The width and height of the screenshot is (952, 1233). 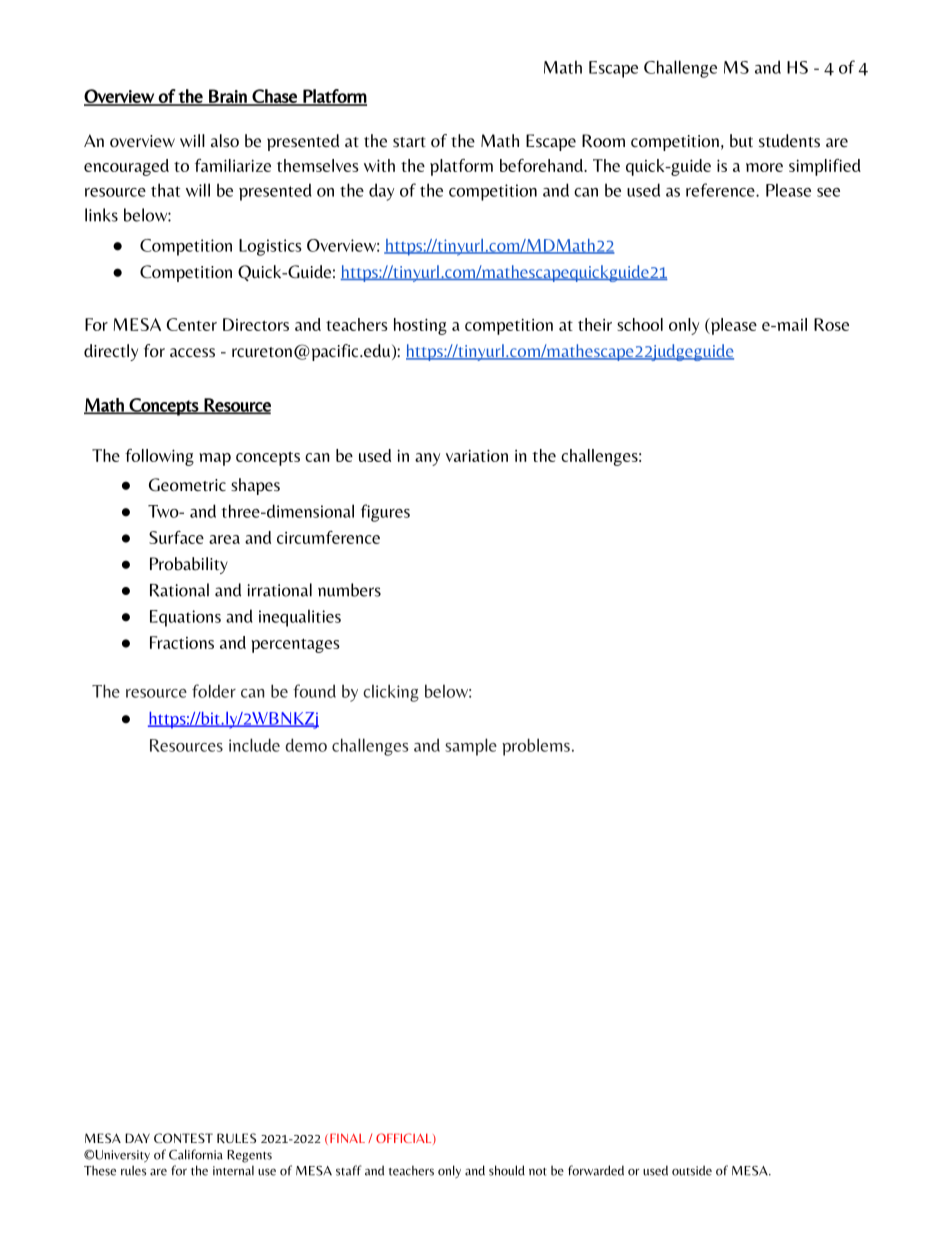 What do you see at coordinates (741, 141) in the screenshot?
I see `but` at bounding box center [741, 141].
